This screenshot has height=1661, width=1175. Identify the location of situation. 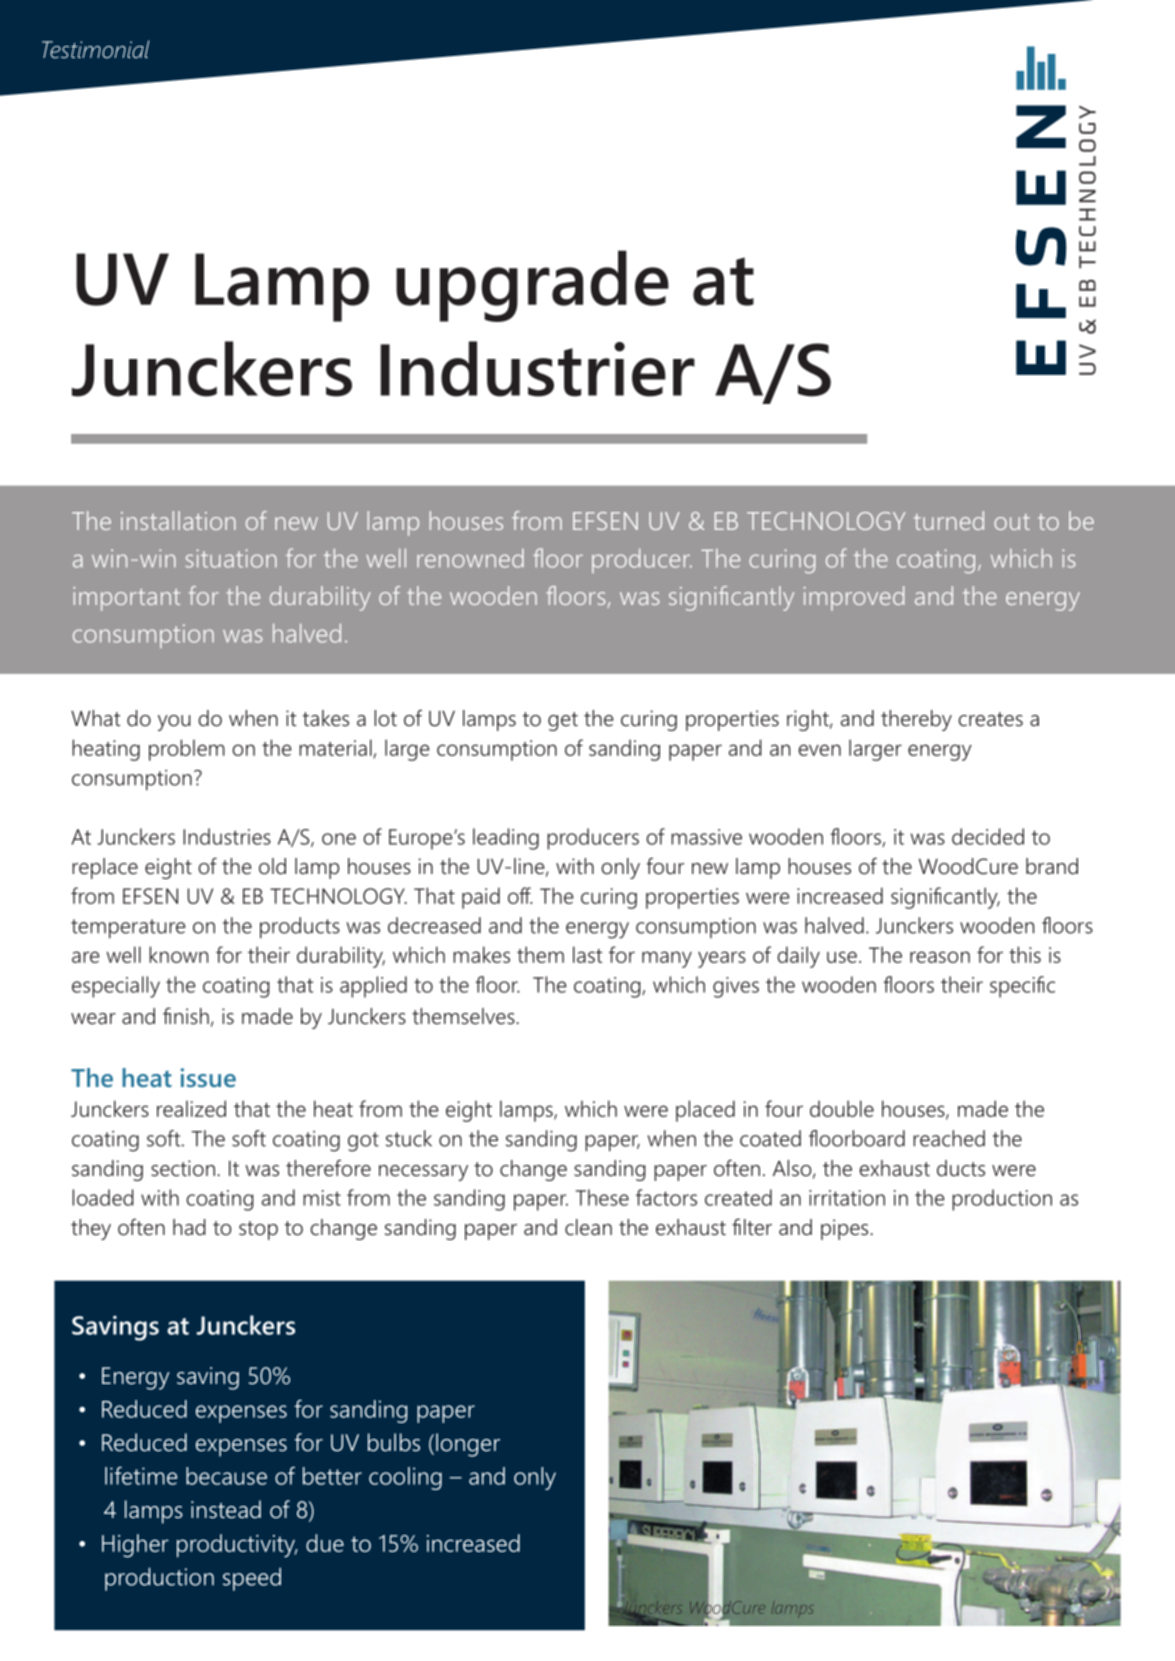
(231, 558).
